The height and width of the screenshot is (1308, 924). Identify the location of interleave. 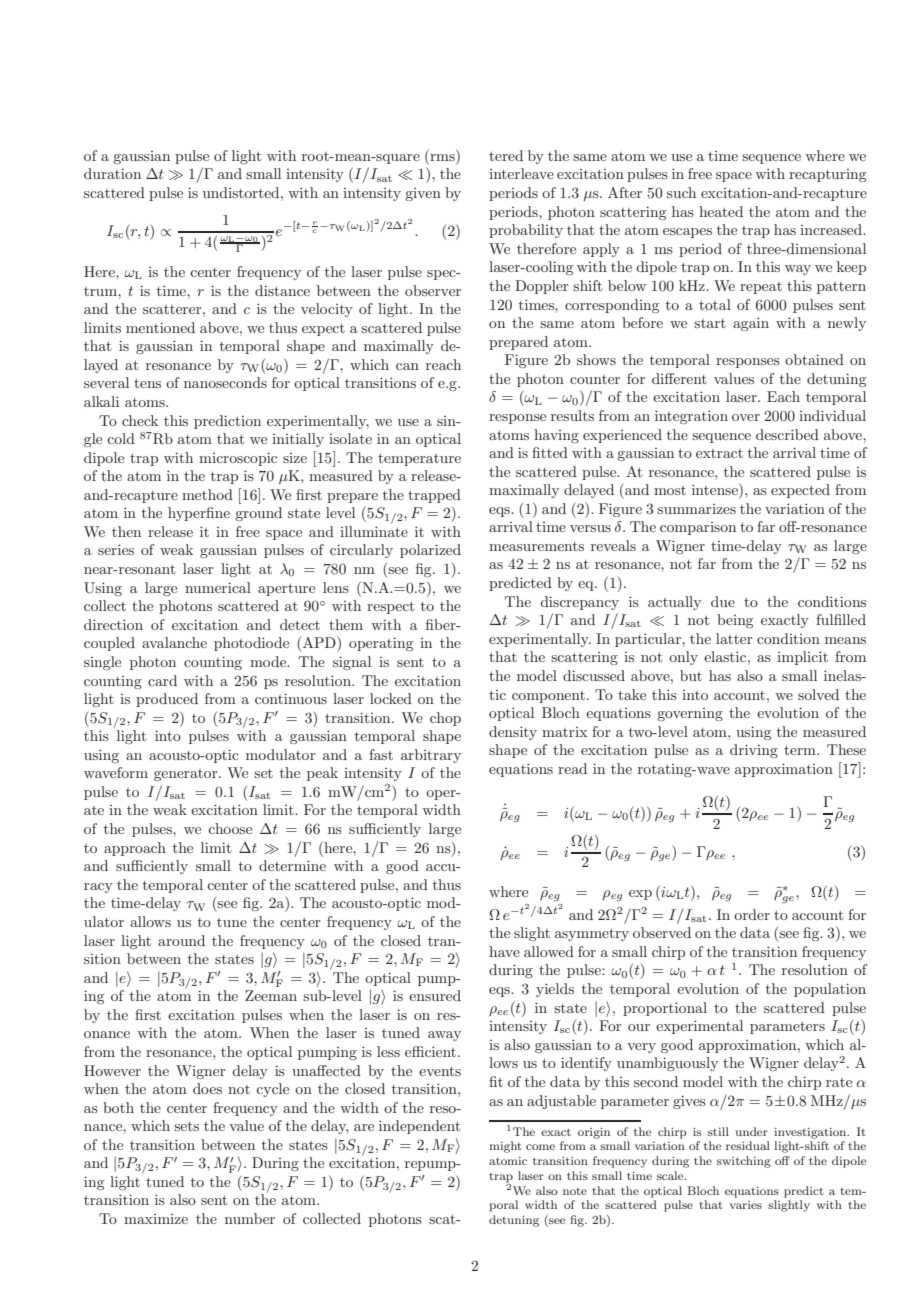
(521, 173).
